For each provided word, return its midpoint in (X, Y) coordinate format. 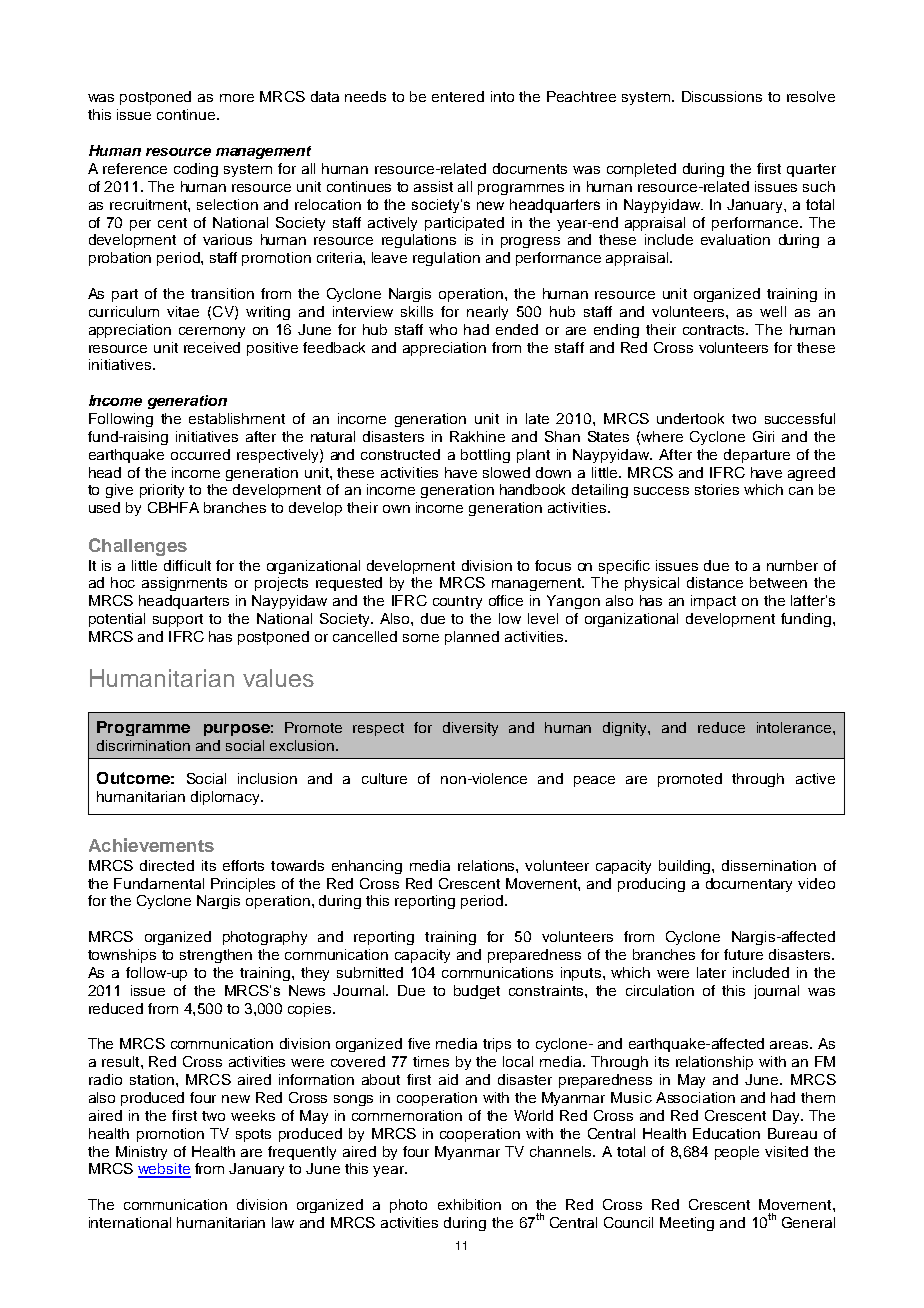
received (212, 347)
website (164, 1170)
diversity (470, 729)
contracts (715, 330)
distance (715, 582)
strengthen (216, 956)
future (743, 954)
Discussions (722, 96)
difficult (187, 565)
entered (458, 96)
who (443, 329)
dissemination (769, 865)
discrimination (143, 745)
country (457, 602)
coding (196, 170)
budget (477, 992)
